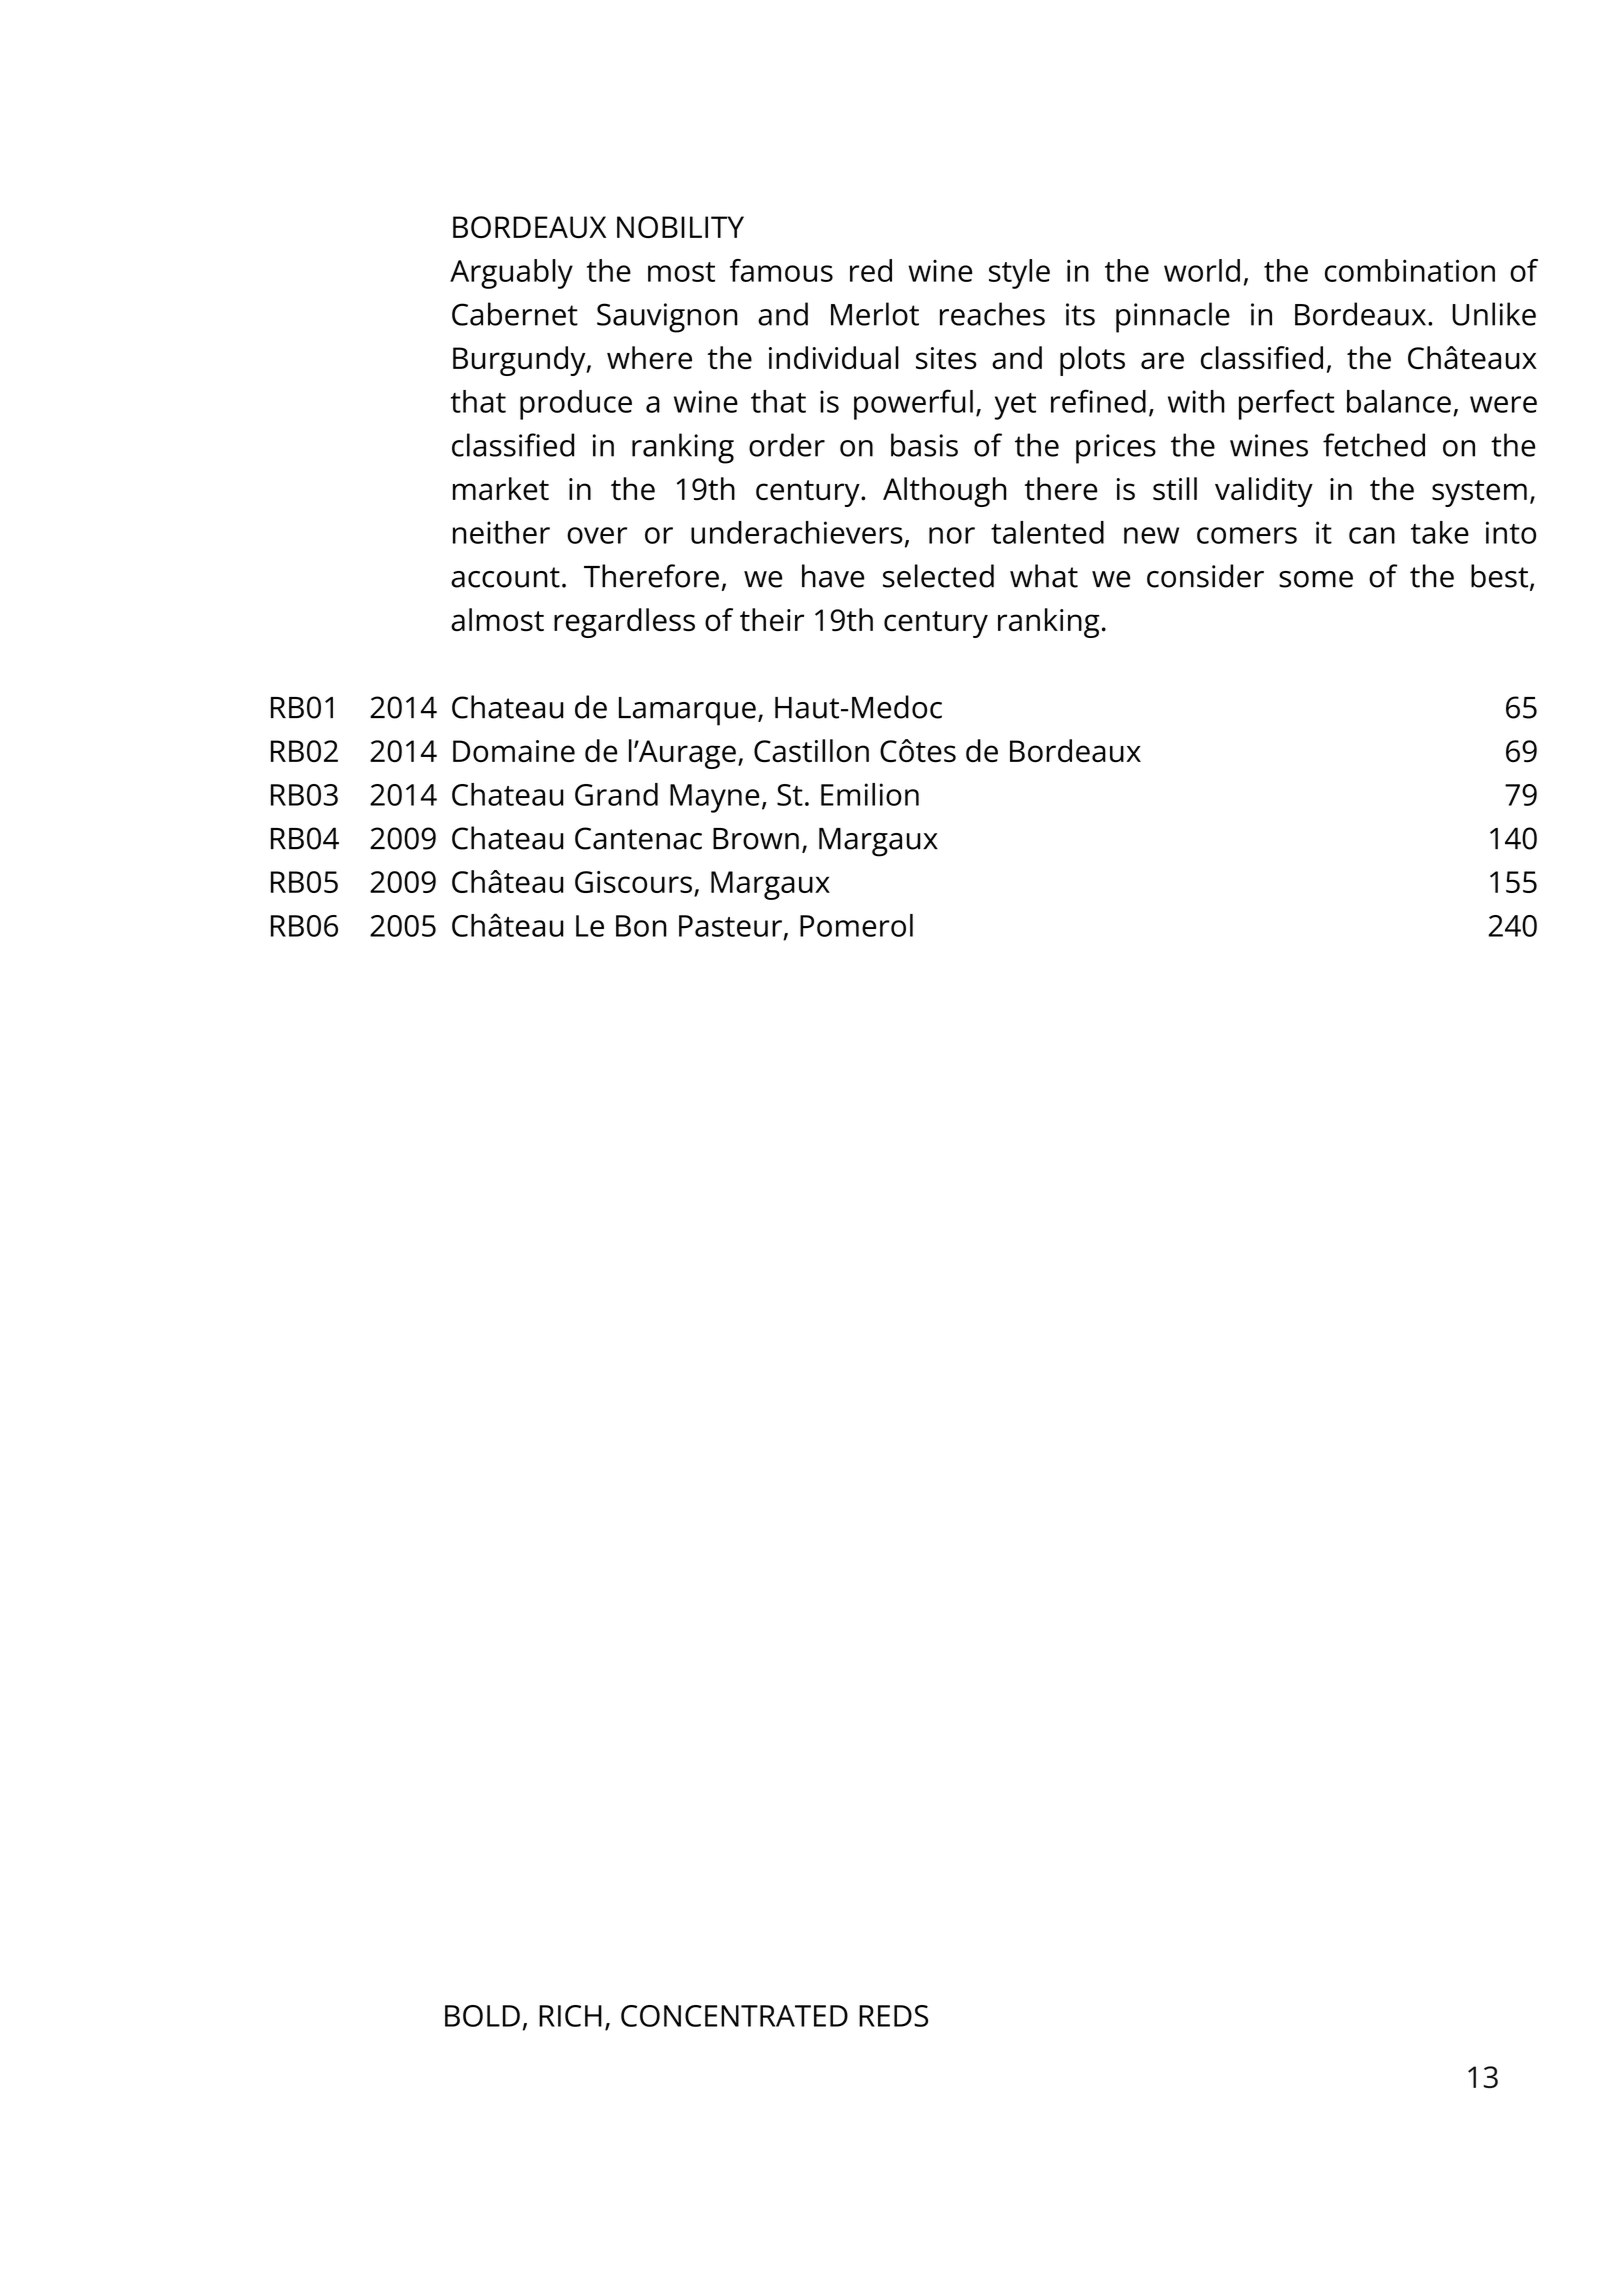 This image has height=2274, width=1610. What do you see at coordinates (893, 2016) in the image?
I see `REDS` at bounding box center [893, 2016].
